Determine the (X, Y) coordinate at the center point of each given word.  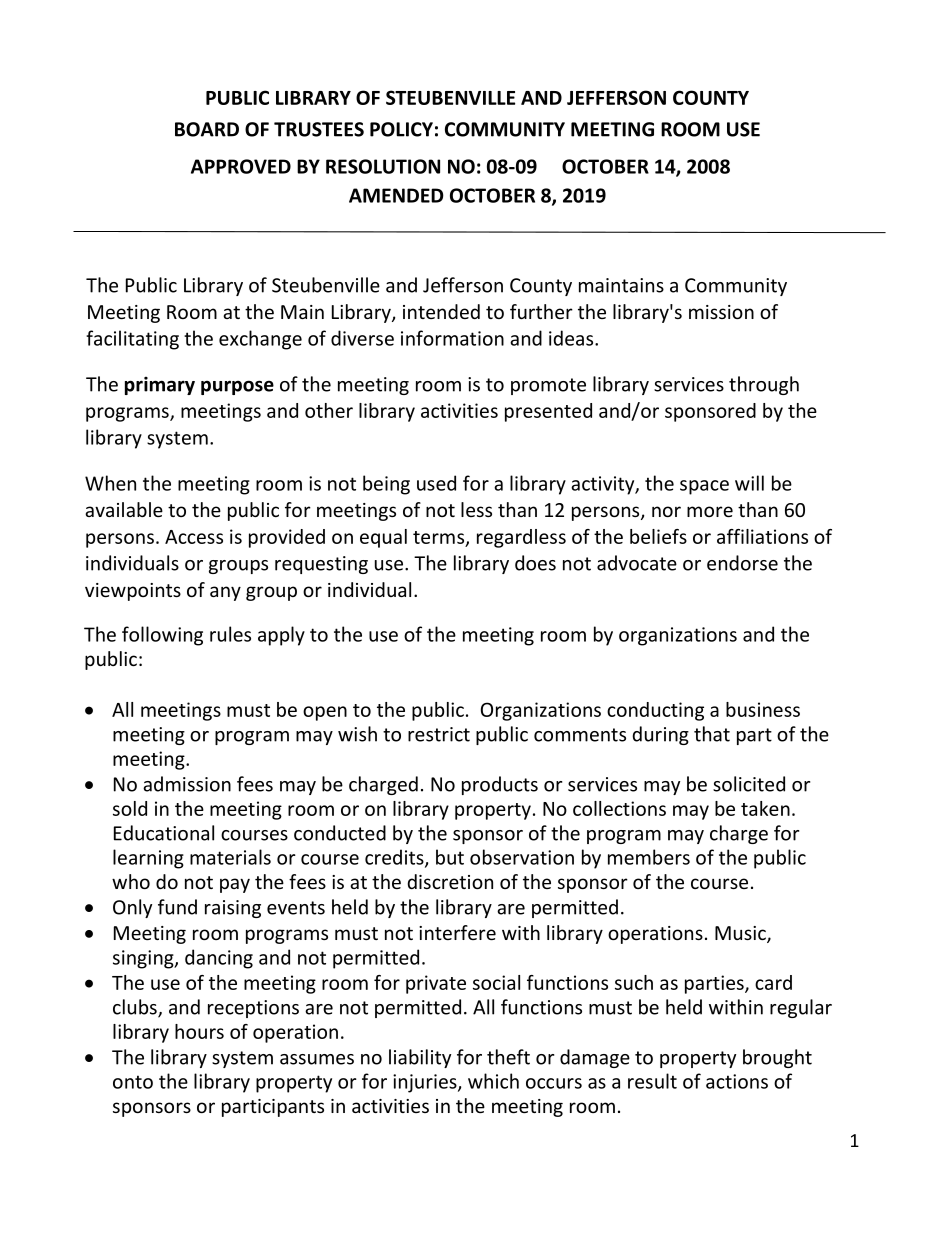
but (450, 857)
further (541, 311)
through (764, 385)
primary (160, 385)
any (225, 593)
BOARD (207, 129)
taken (765, 808)
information (452, 338)
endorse (742, 563)
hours (199, 1031)
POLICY (401, 129)
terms (440, 538)
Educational (164, 833)
